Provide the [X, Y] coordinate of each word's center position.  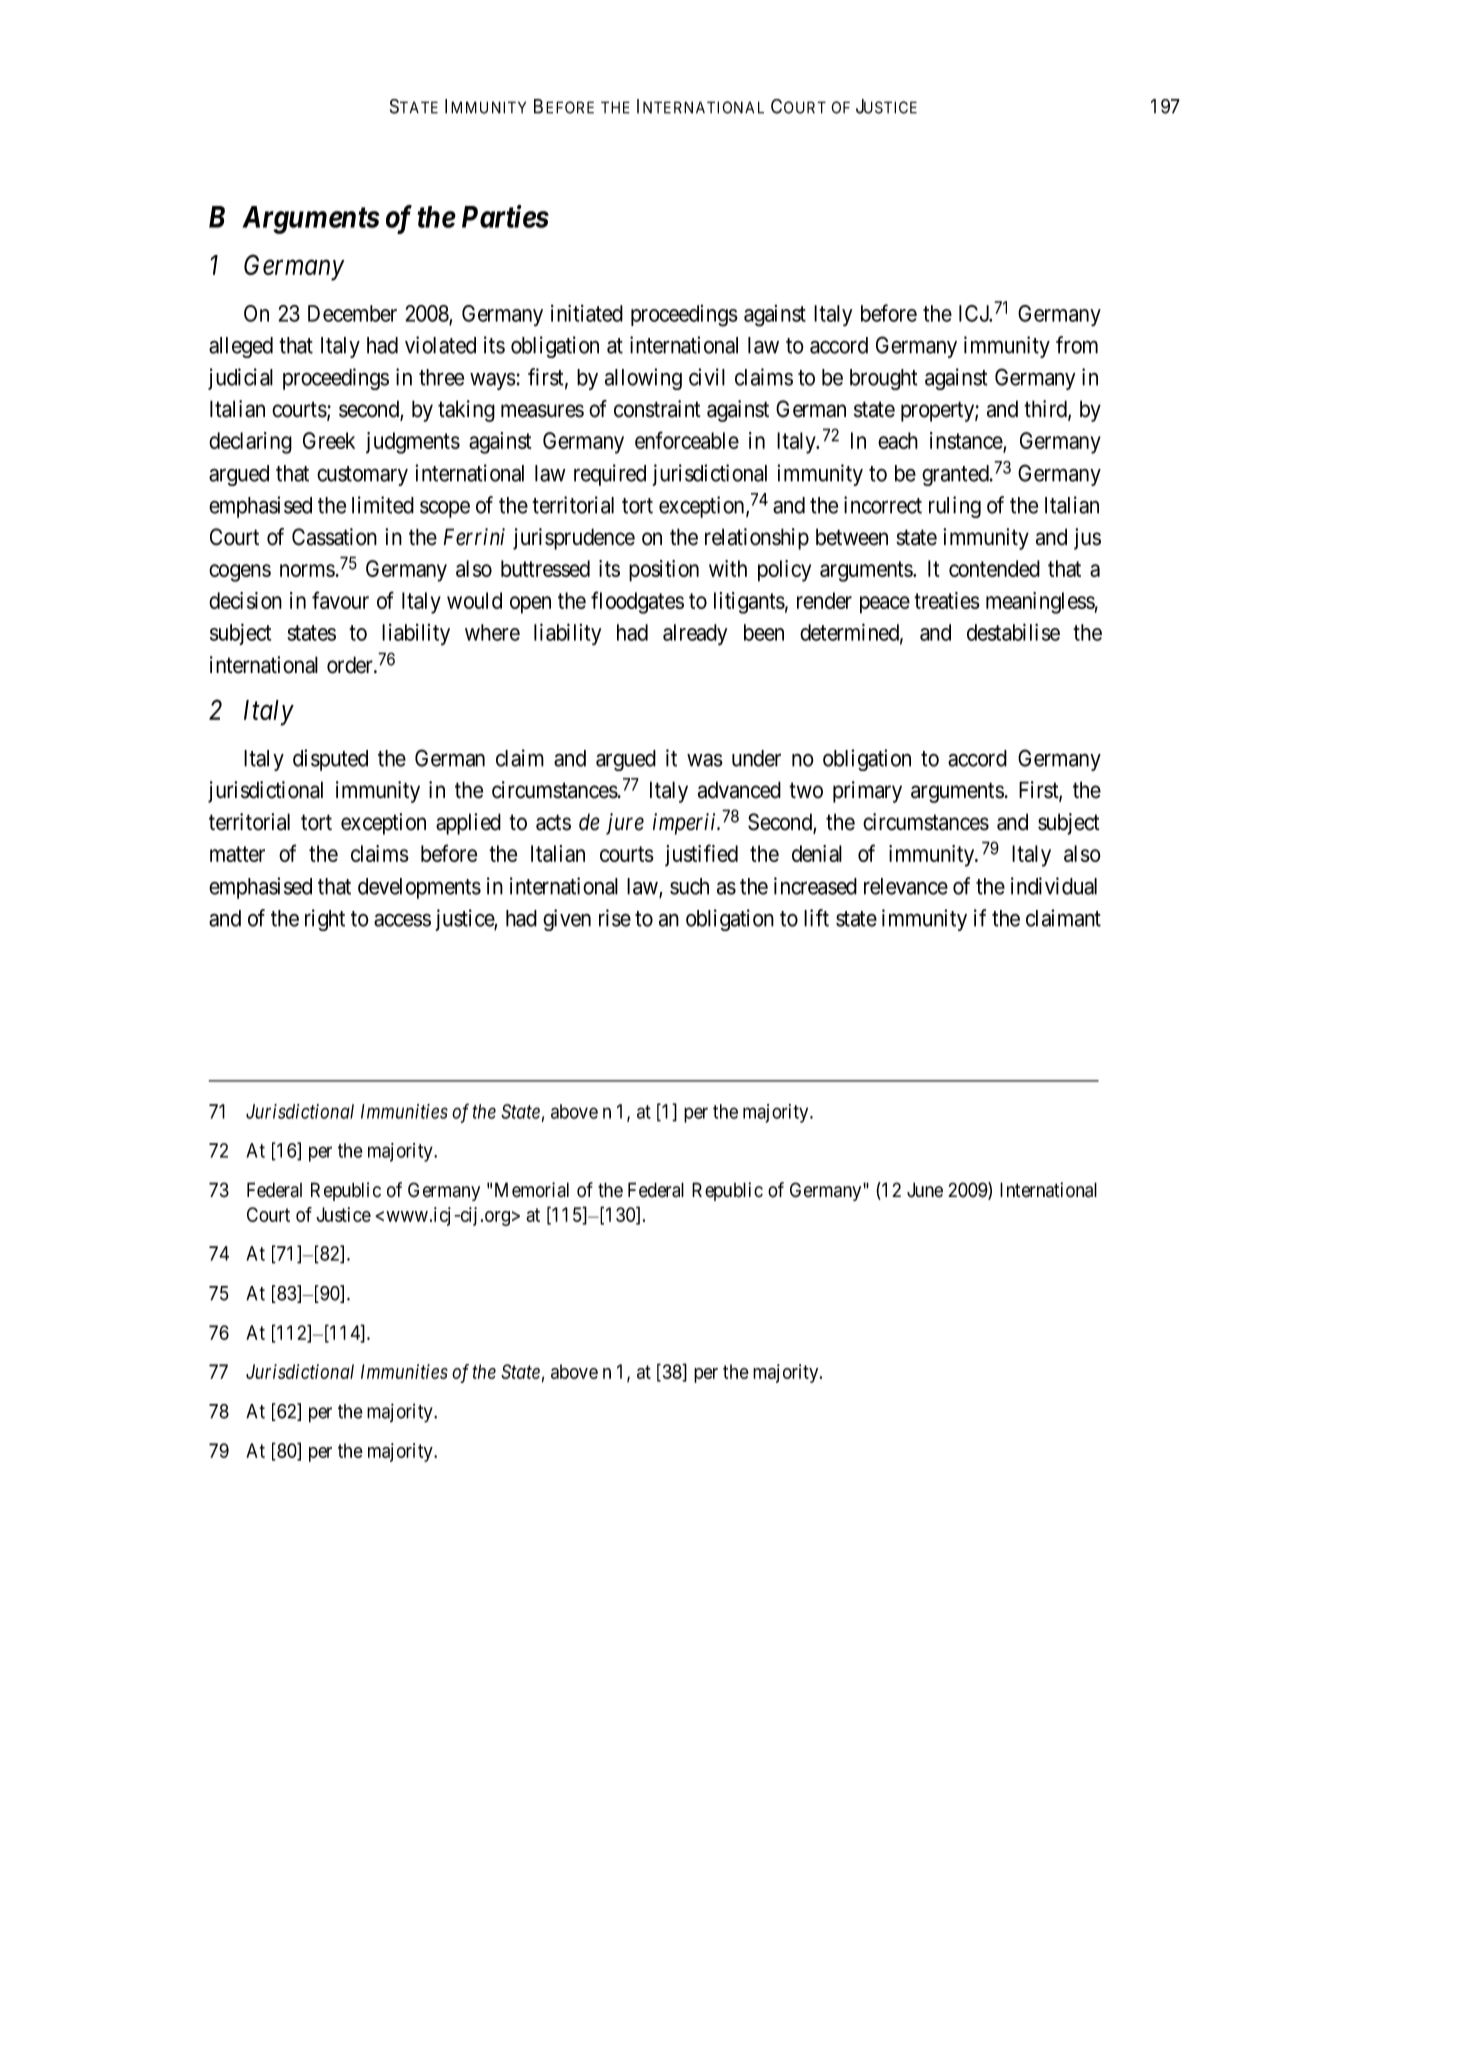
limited [383, 505]
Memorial [532, 1190]
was [705, 760]
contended [994, 568]
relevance [906, 886]
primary [867, 792]
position [664, 571]
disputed [330, 760]
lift [816, 918]
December [352, 313]
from [1077, 345]
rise [615, 918]
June [925, 1190]
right [325, 920]
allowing [643, 379]
